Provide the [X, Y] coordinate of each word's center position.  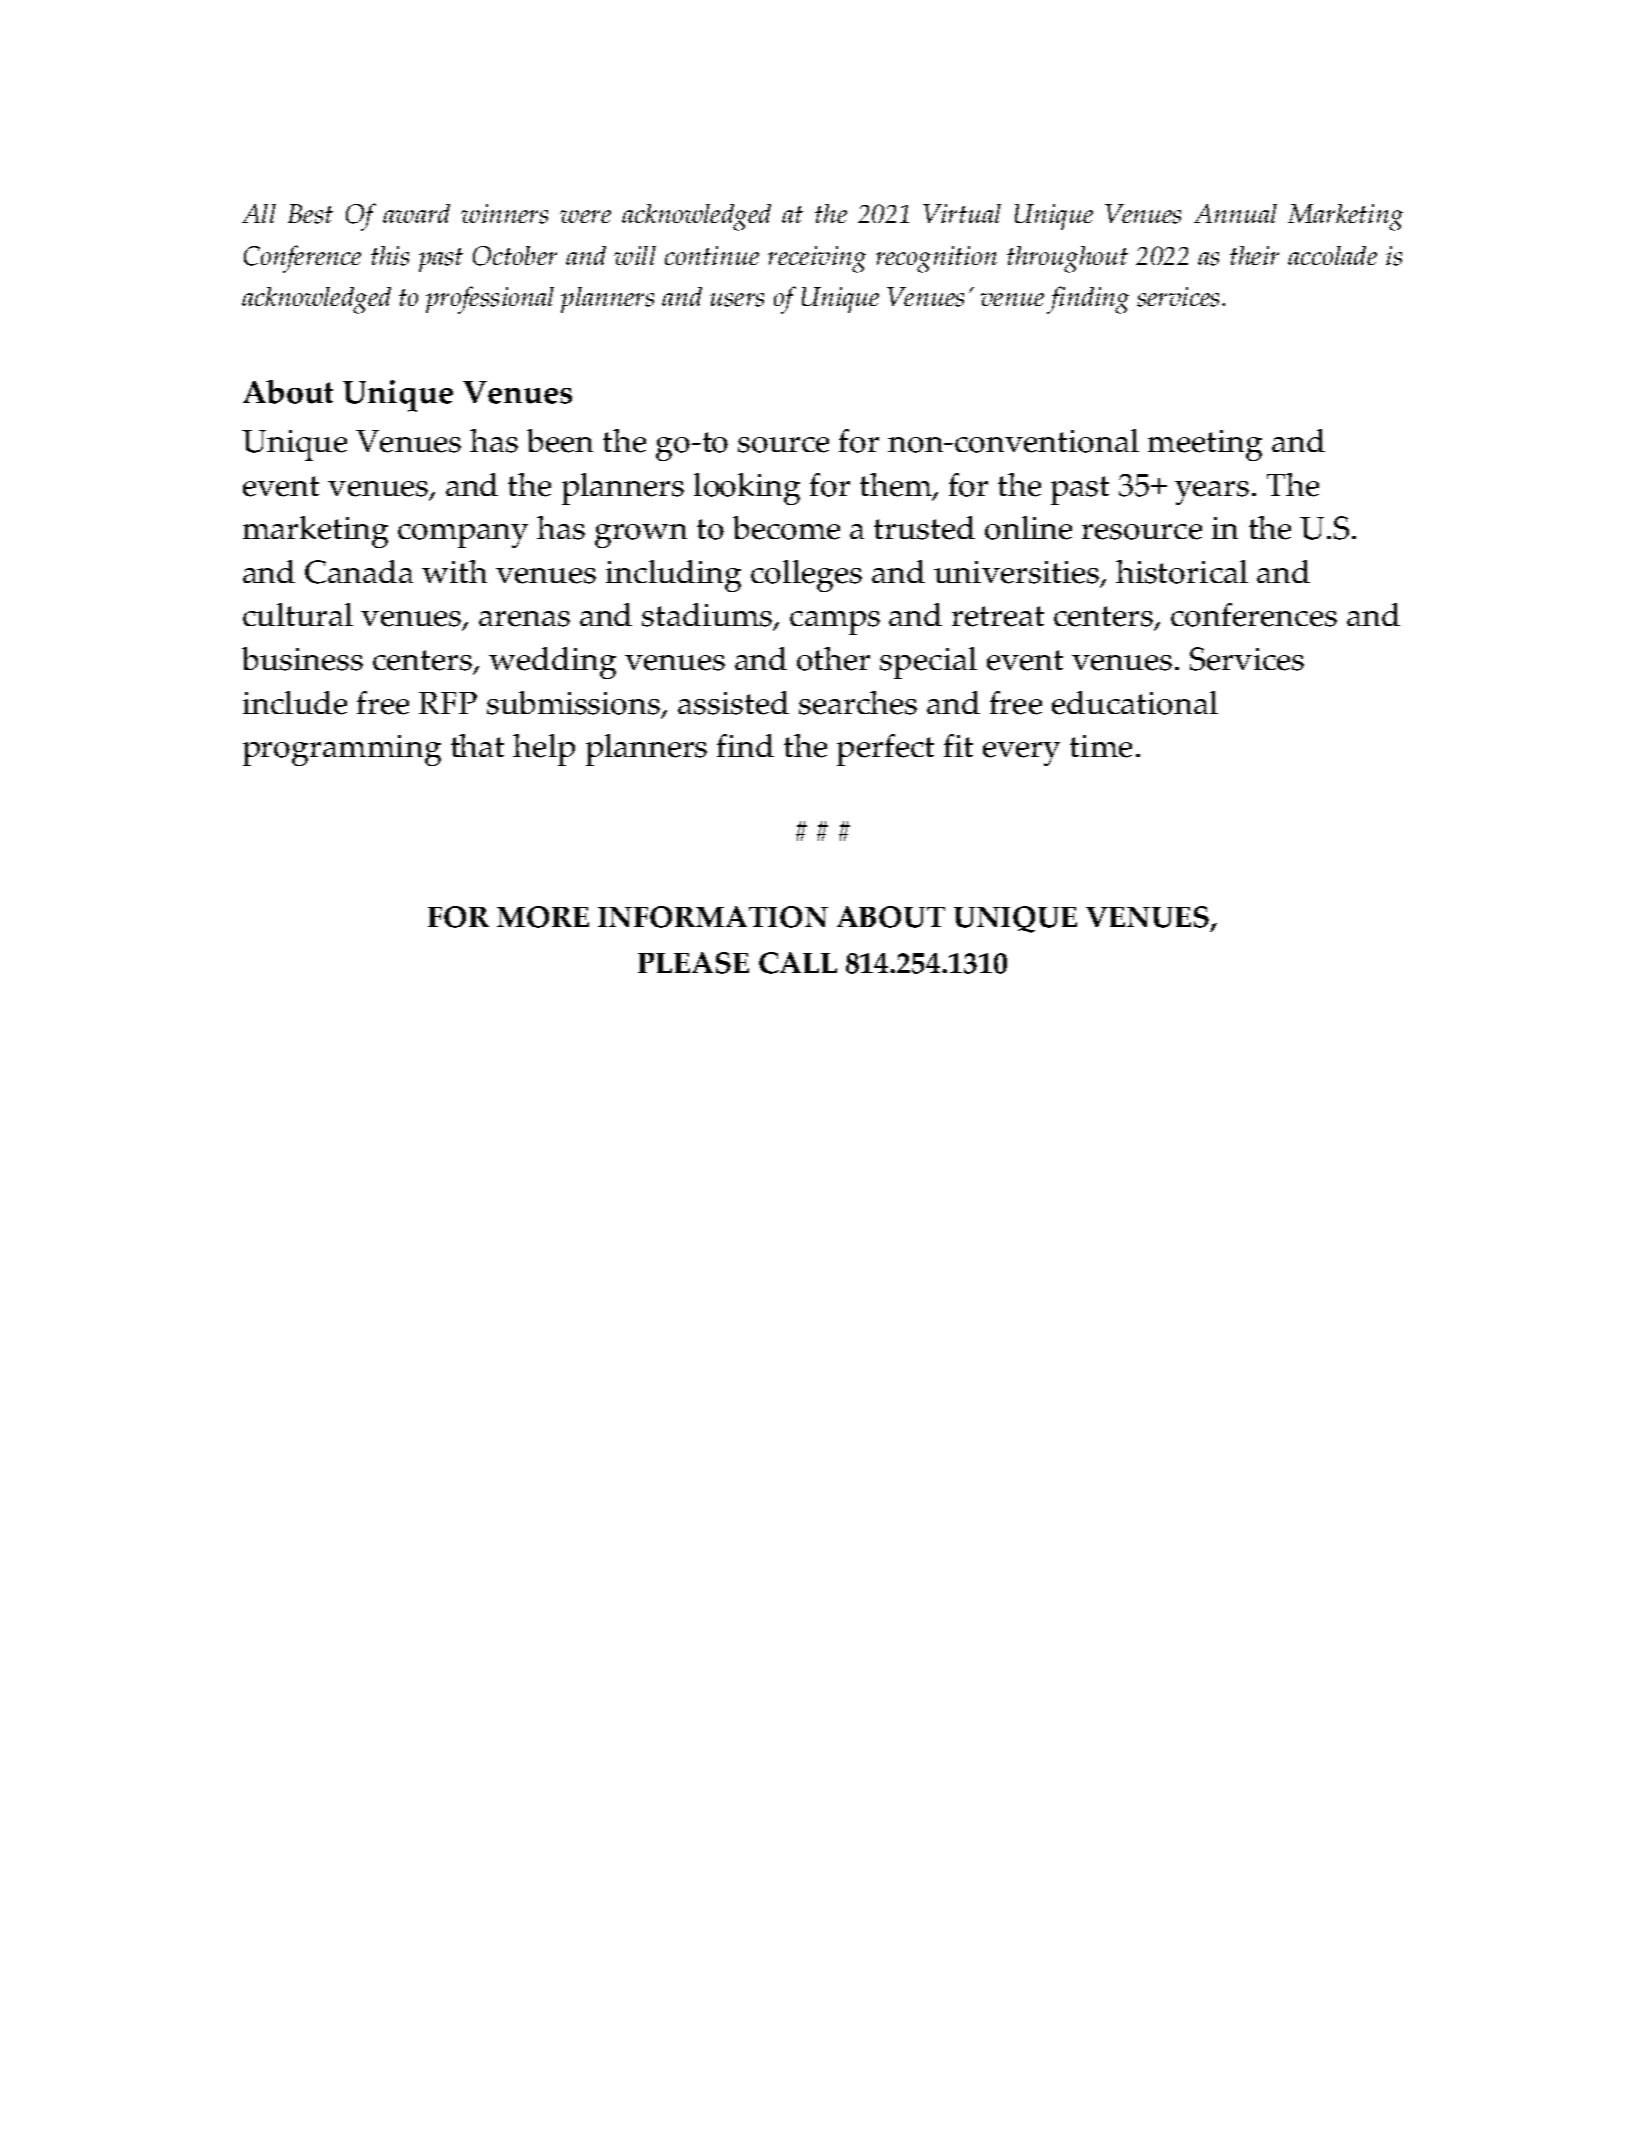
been [560, 441]
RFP [448, 703]
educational [1135, 703]
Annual [1235, 213]
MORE [543, 917]
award [416, 213]
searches [858, 703]
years [1212, 493]
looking [747, 489]
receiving [817, 259]
